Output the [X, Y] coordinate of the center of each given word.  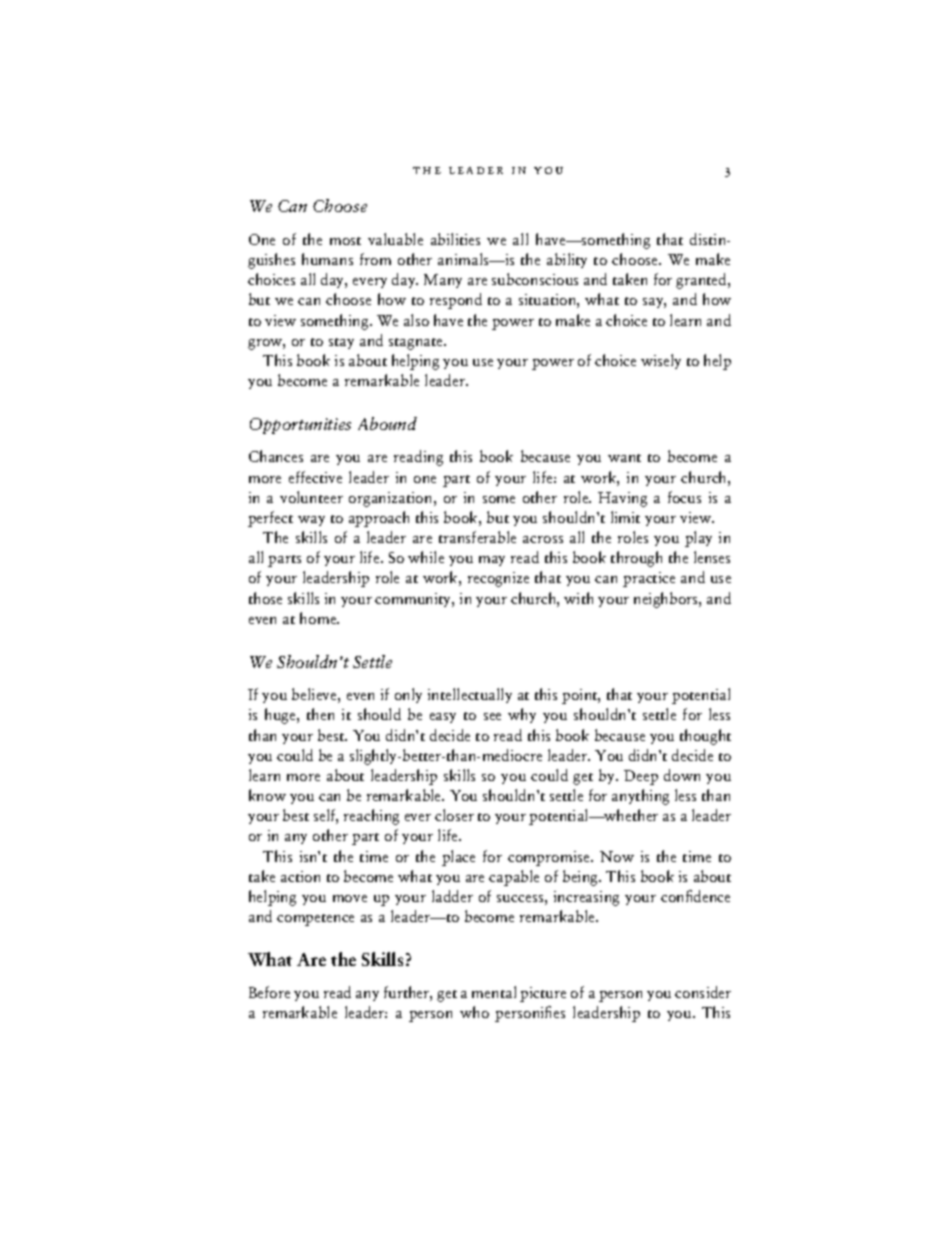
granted [702, 281]
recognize [498, 579]
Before [269, 992]
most [345, 241]
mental [494, 992]
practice [649, 579]
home [319, 618]
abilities [455, 239]
